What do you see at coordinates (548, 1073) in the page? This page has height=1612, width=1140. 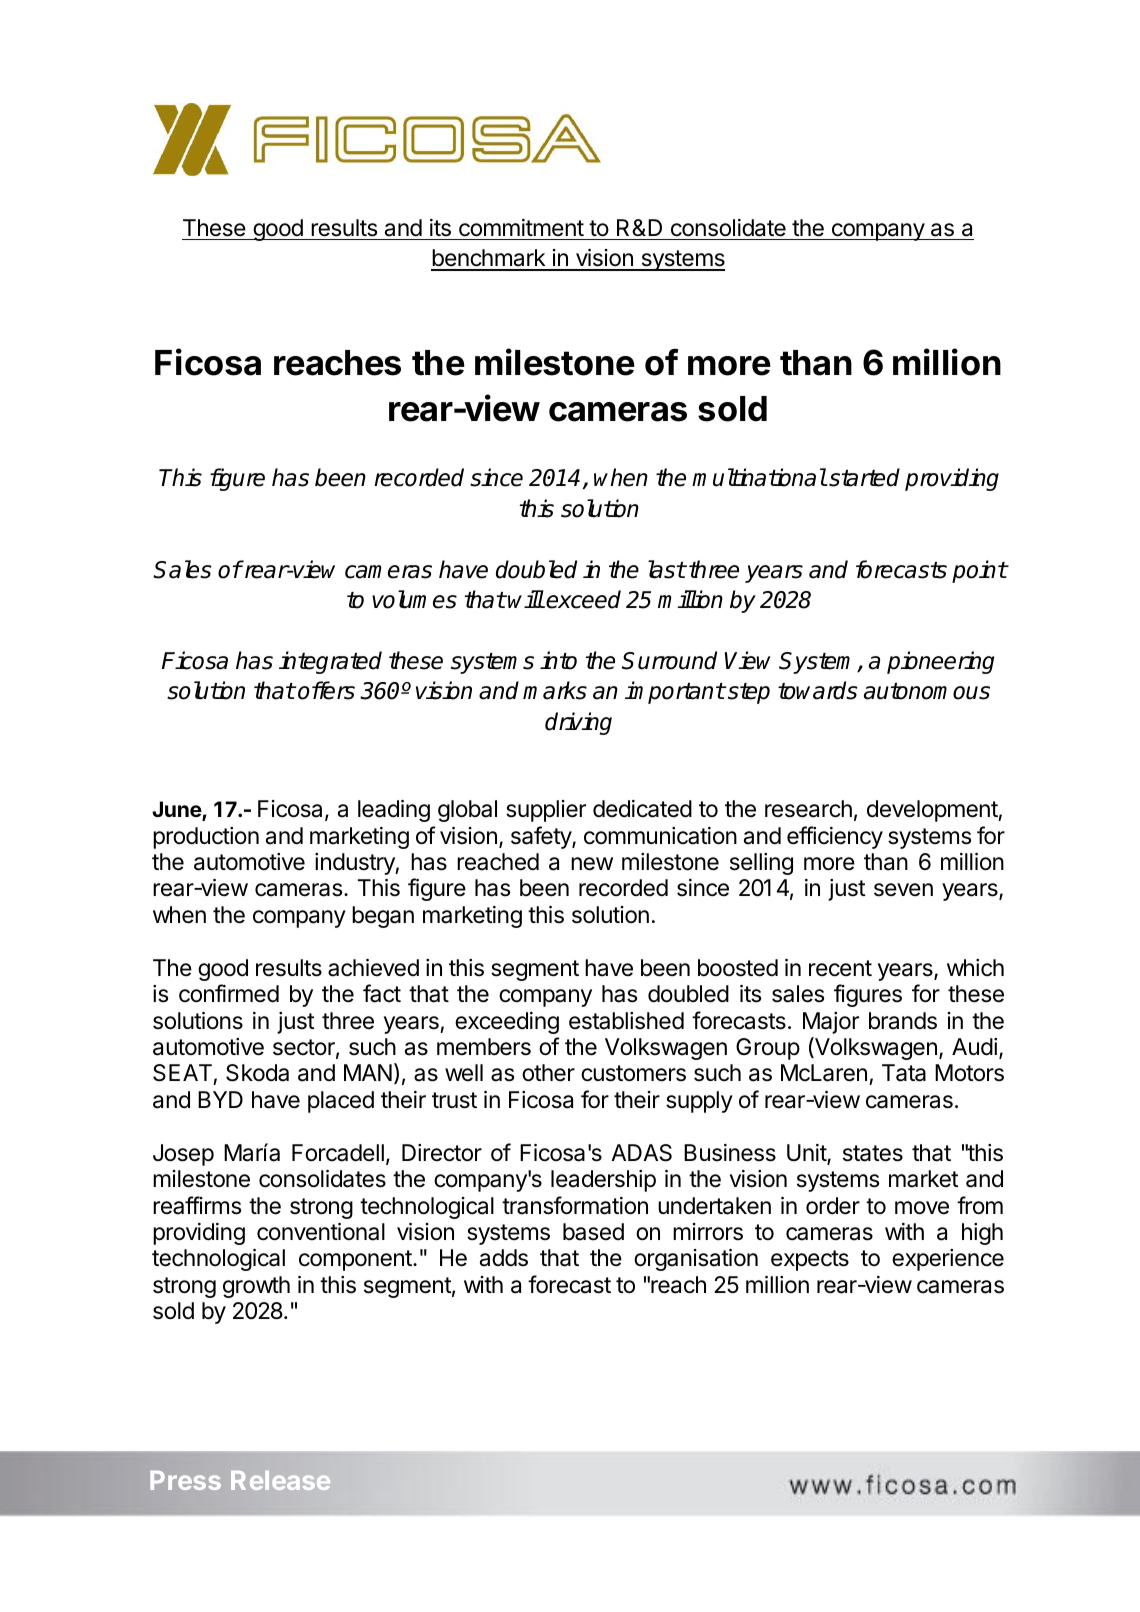 I see `other` at bounding box center [548, 1073].
